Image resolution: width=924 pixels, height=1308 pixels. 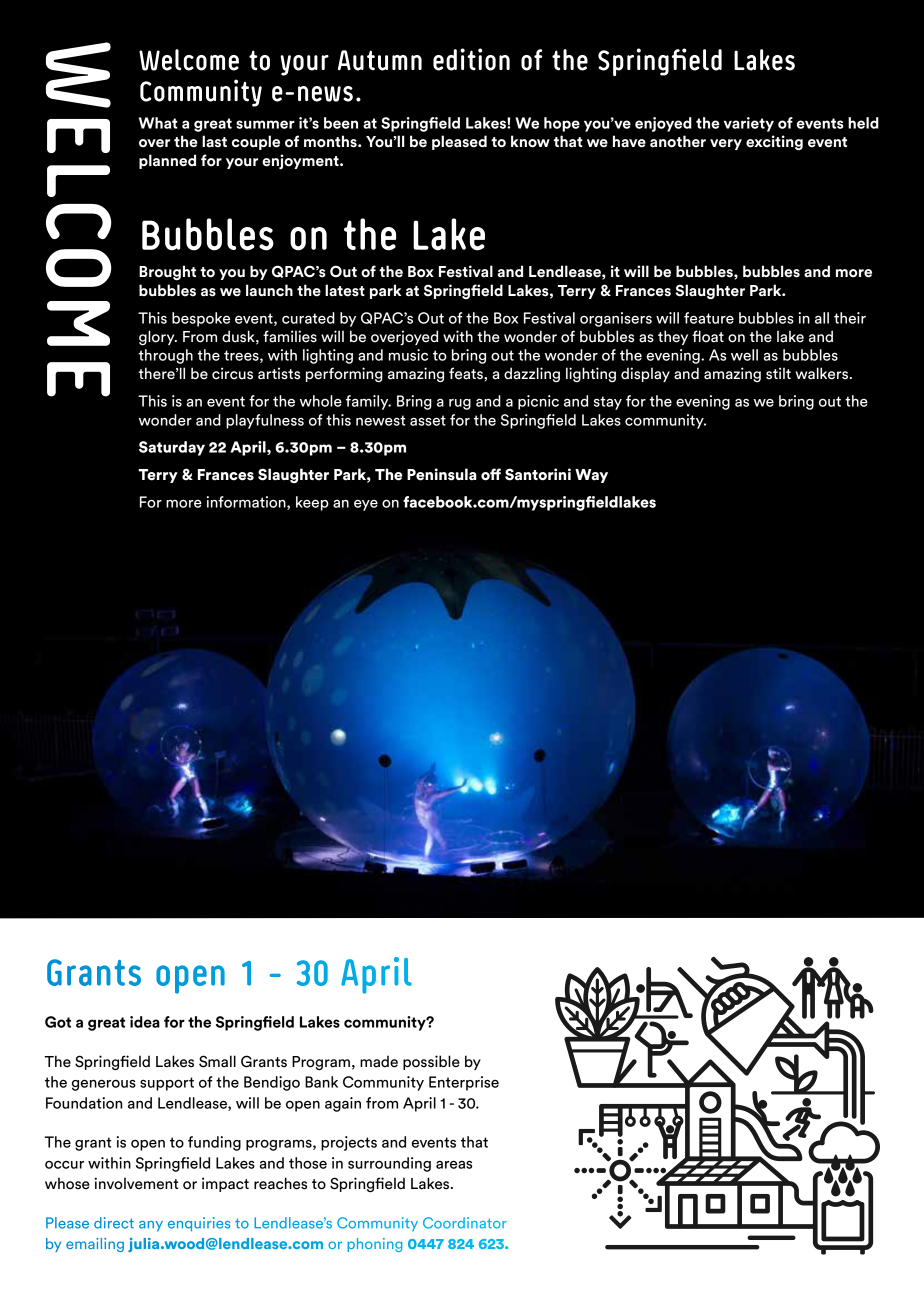 What do you see at coordinates (366, 505) in the screenshot?
I see `eye` at bounding box center [366, 505].
